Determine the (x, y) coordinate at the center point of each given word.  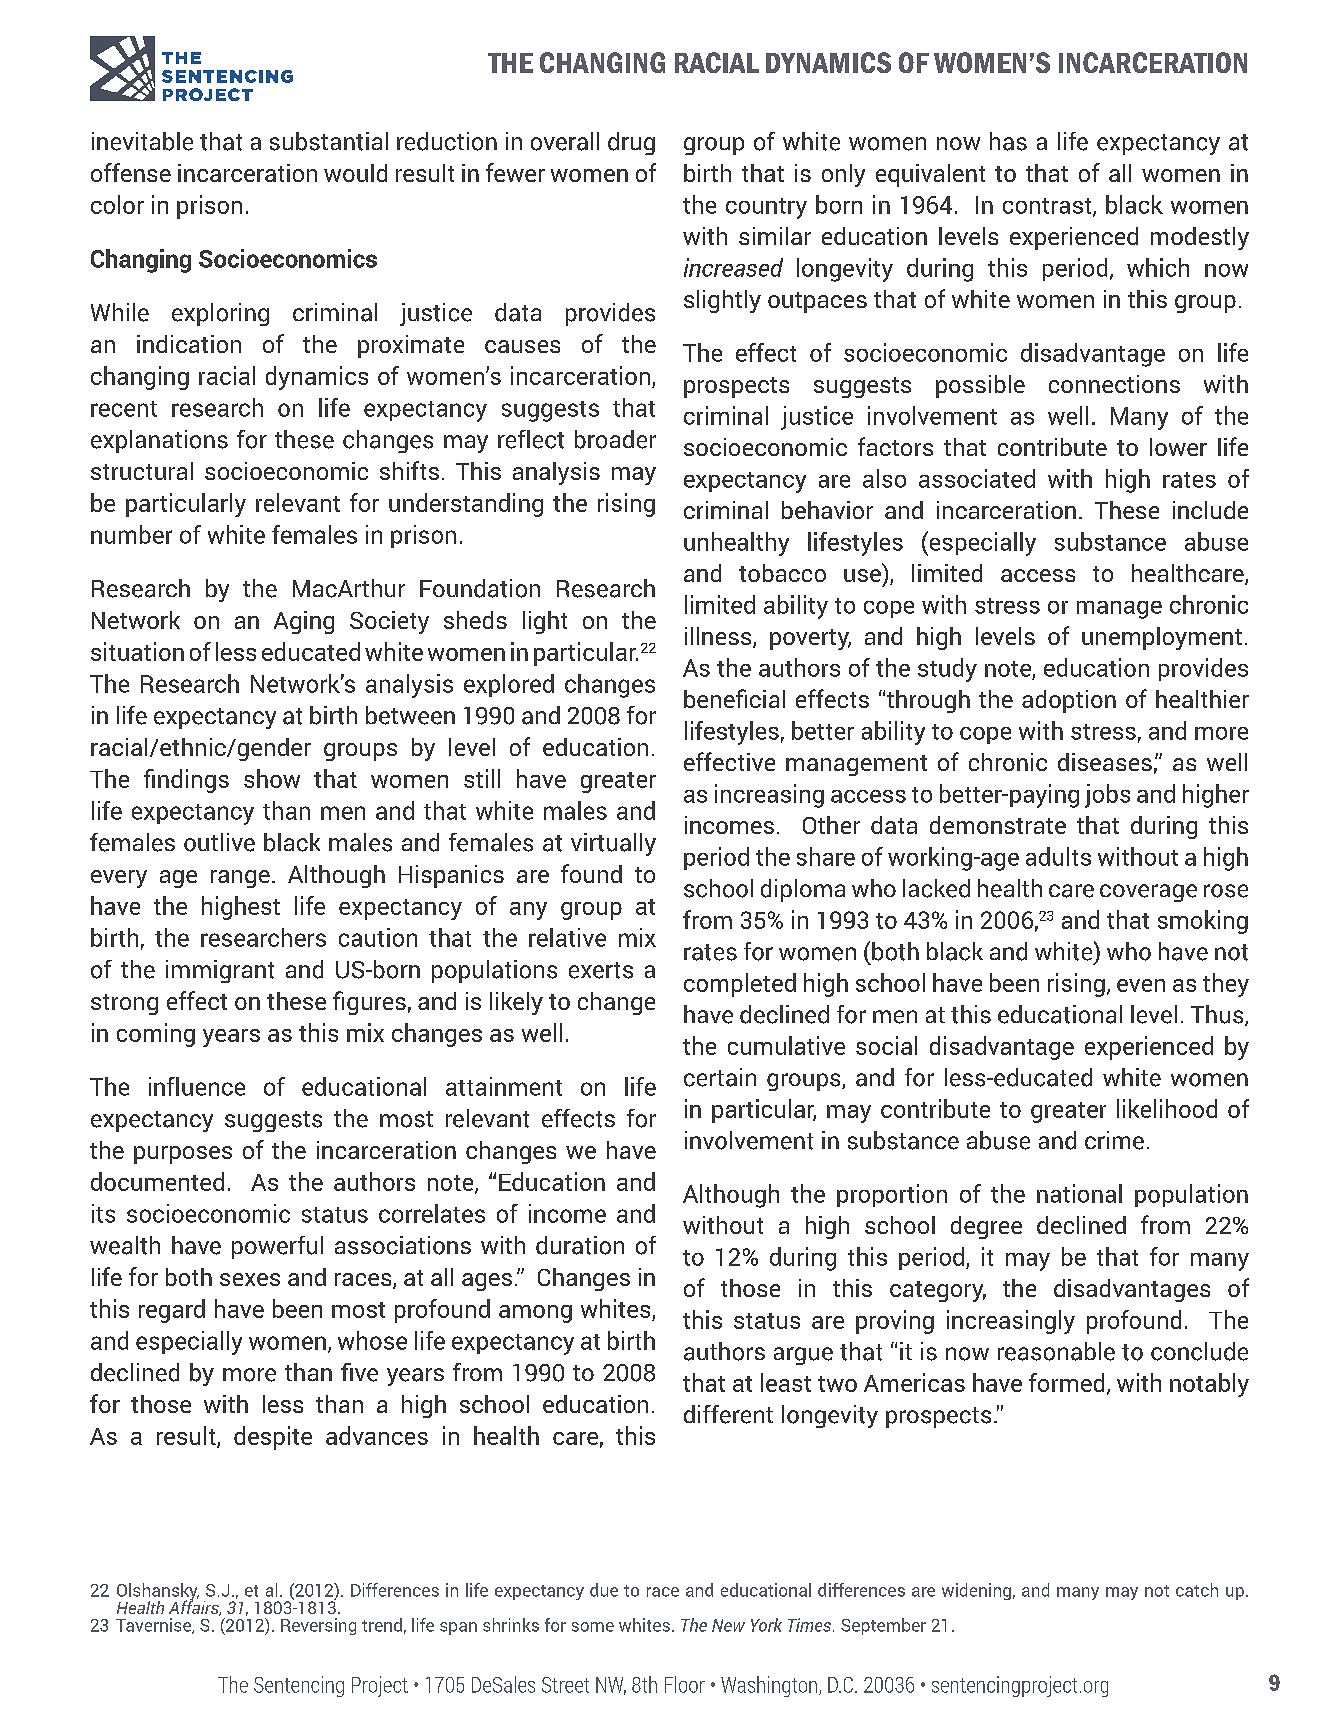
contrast (1048, 207)
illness (719, 637)
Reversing (318, 1626)
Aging (304, 622)
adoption (1069, 701)
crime (1114, 1140)
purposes (183, 1155)
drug (631, 143)
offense (131, 172)
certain (720, 1077)
